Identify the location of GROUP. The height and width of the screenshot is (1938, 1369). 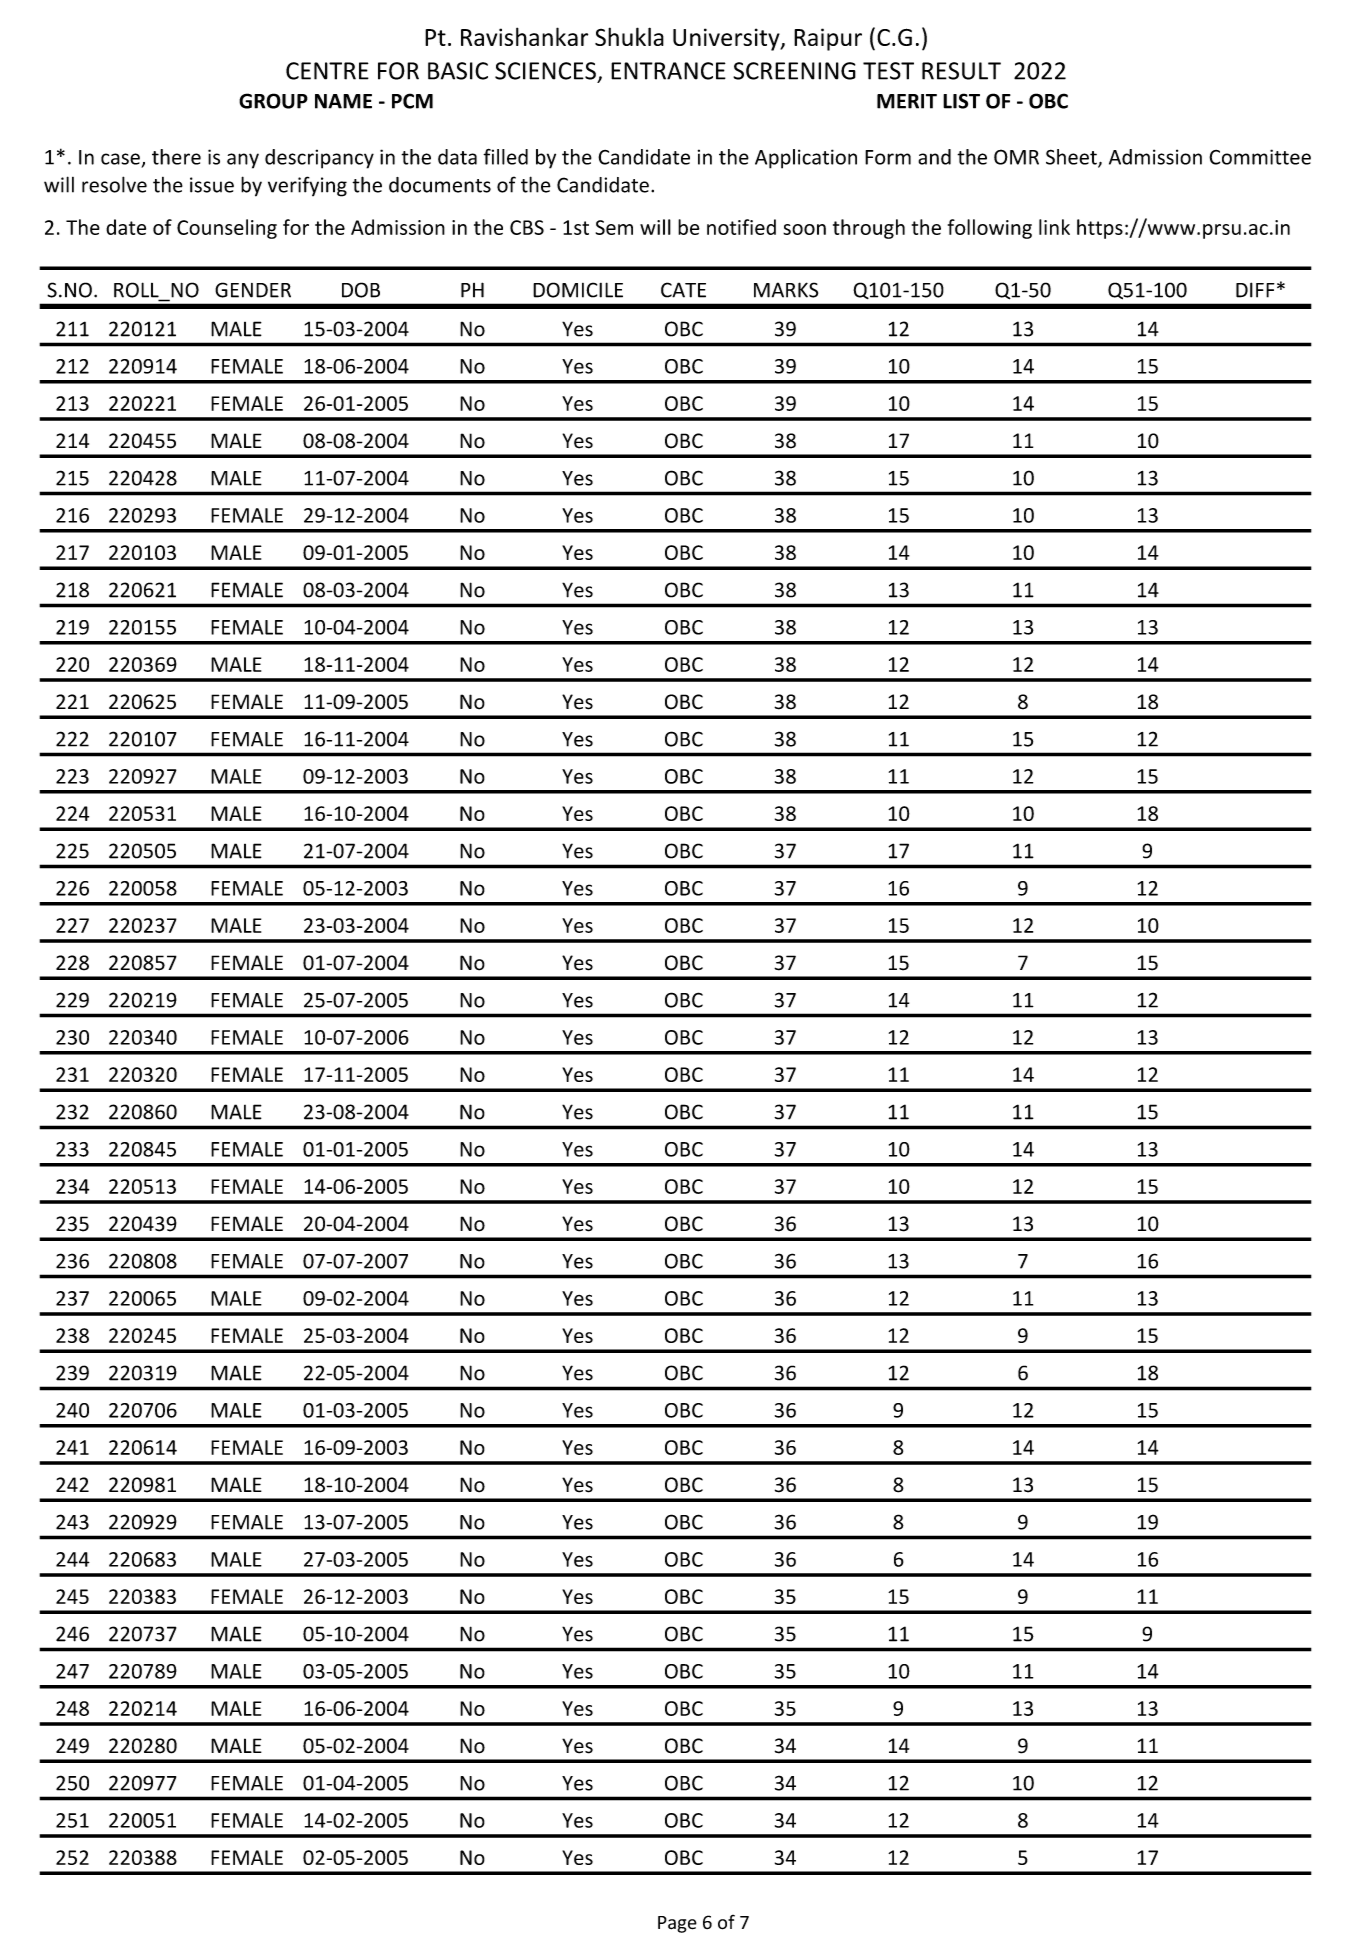
(273, 101).
